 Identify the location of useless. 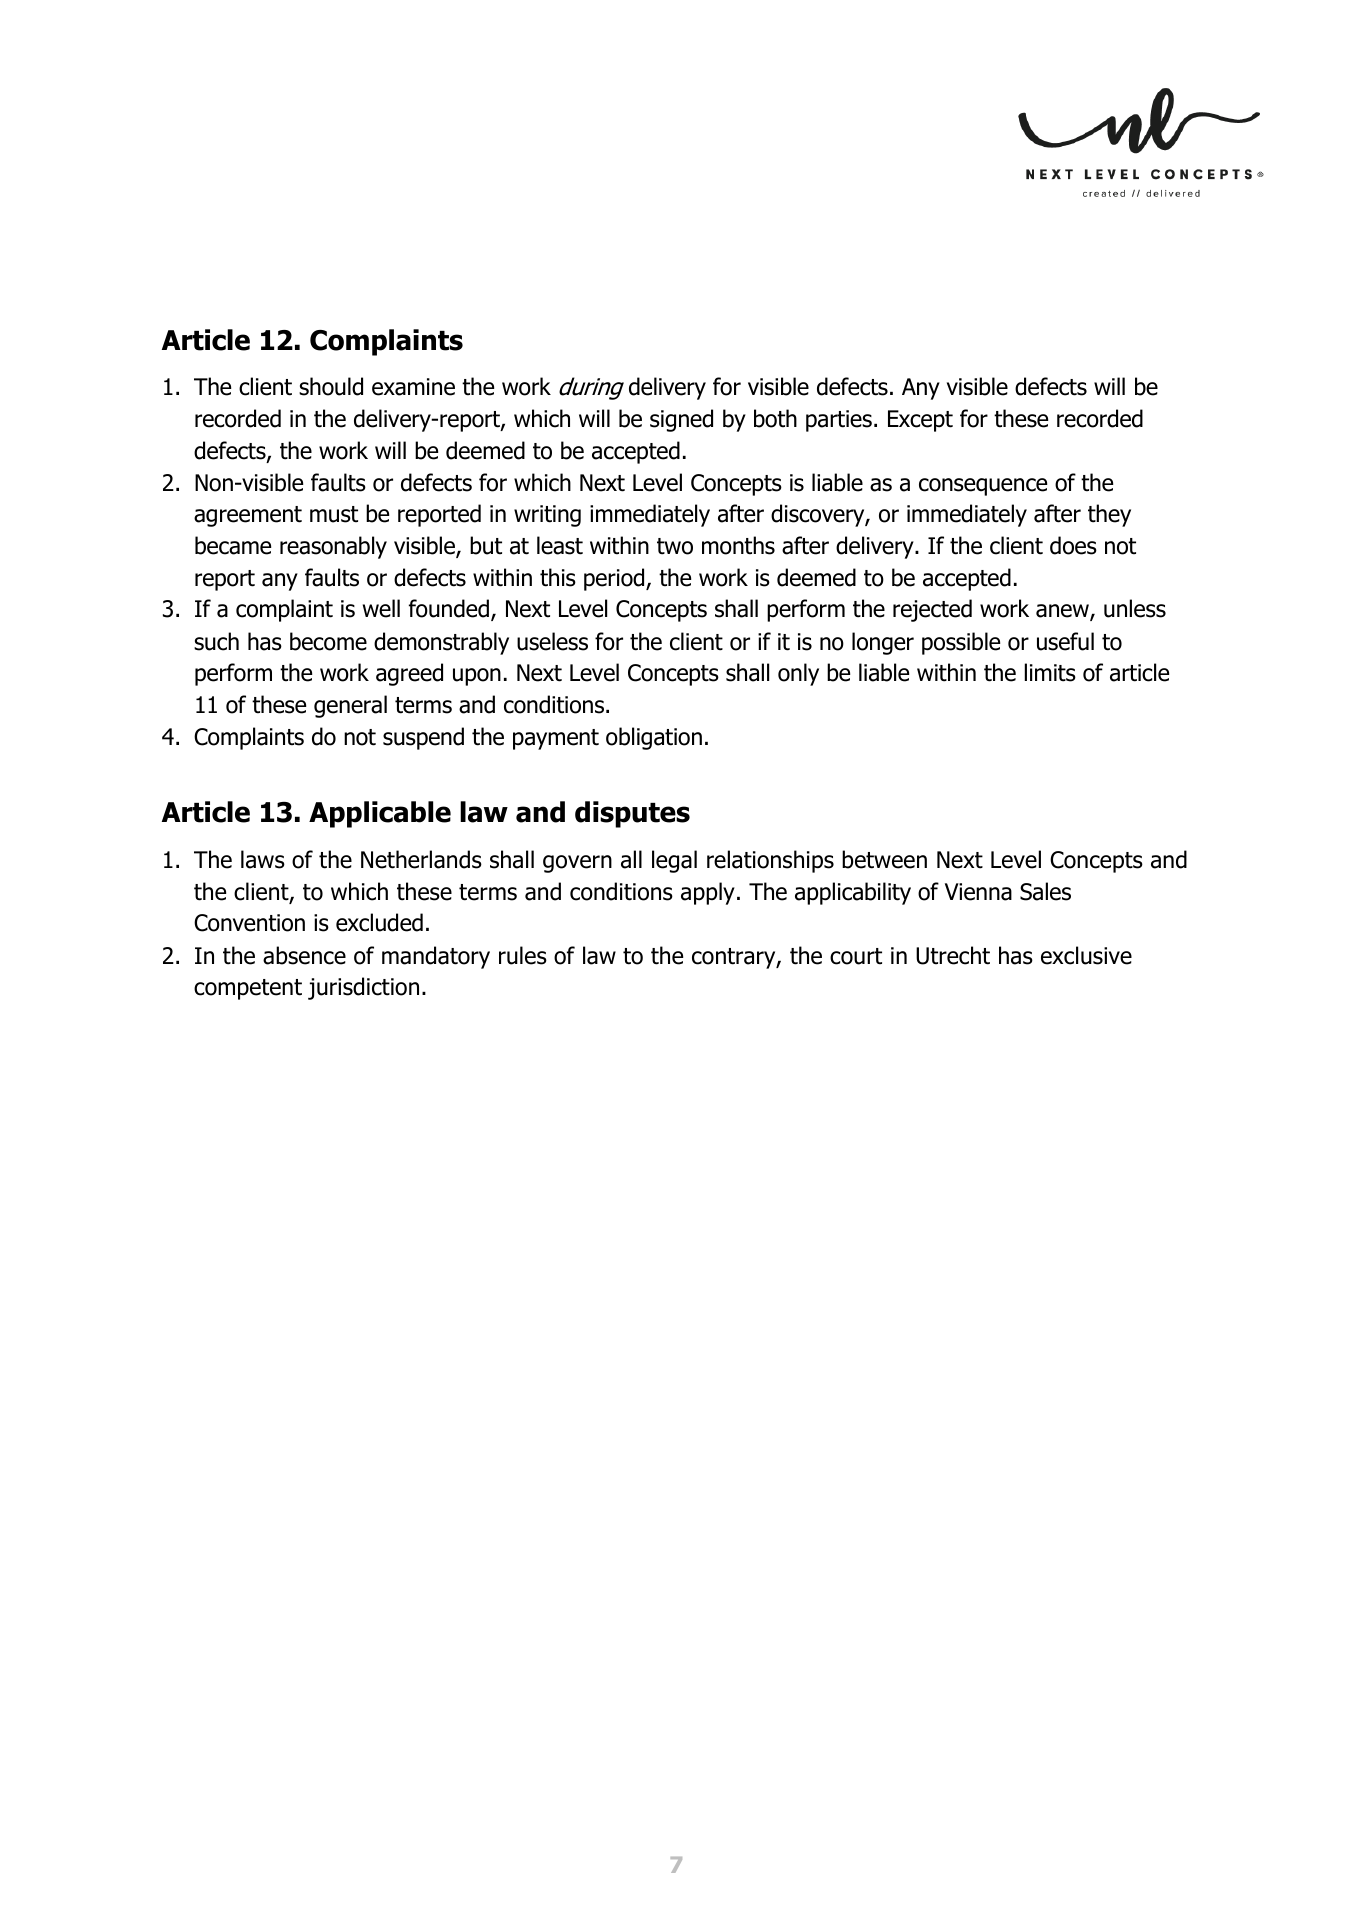
(552, 641).
